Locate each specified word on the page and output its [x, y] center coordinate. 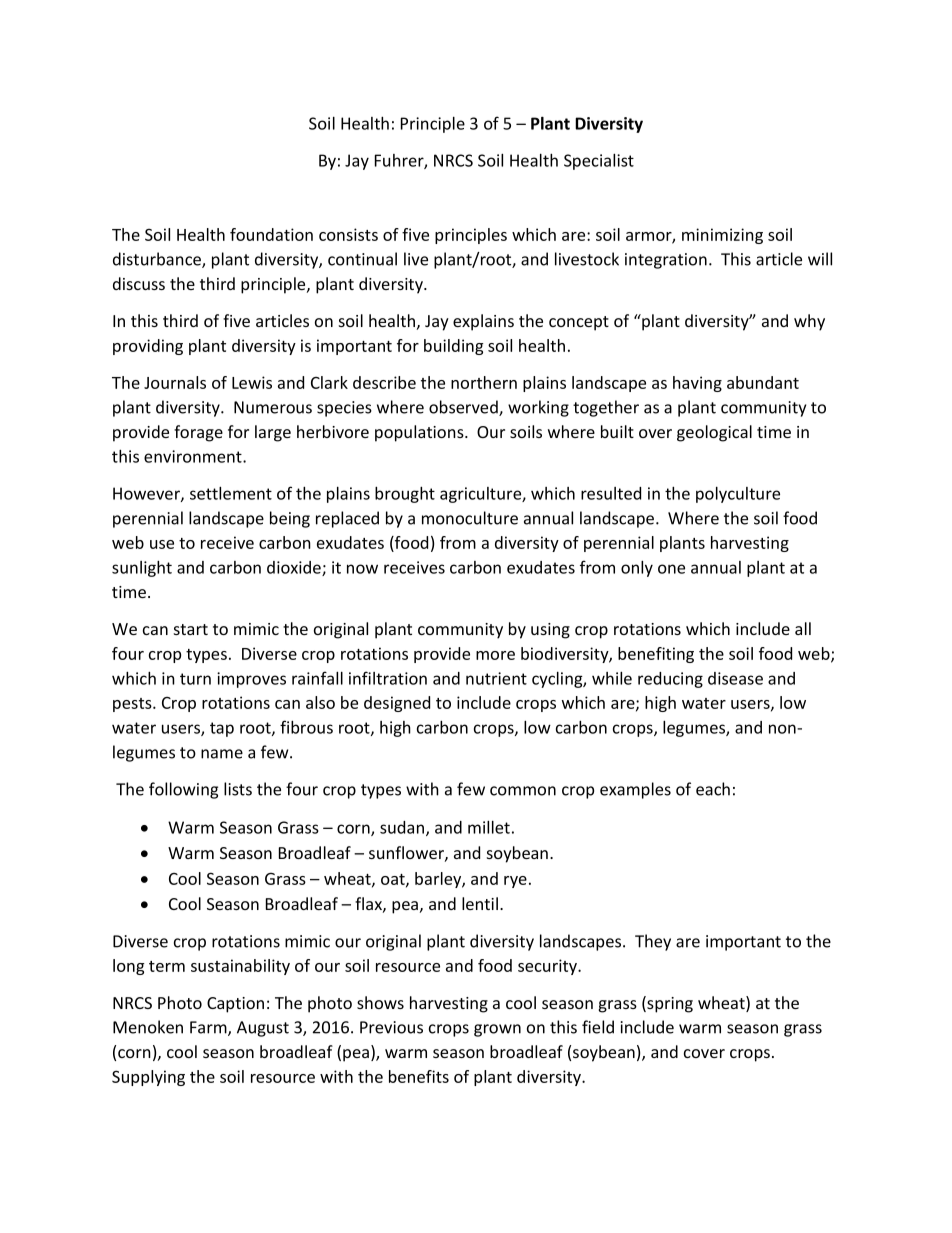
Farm [209, 1028]
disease [735, 678]
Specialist [599, 161]
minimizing [722, 236]
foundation [271, 234]
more [495, 655]
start [191, 629]
